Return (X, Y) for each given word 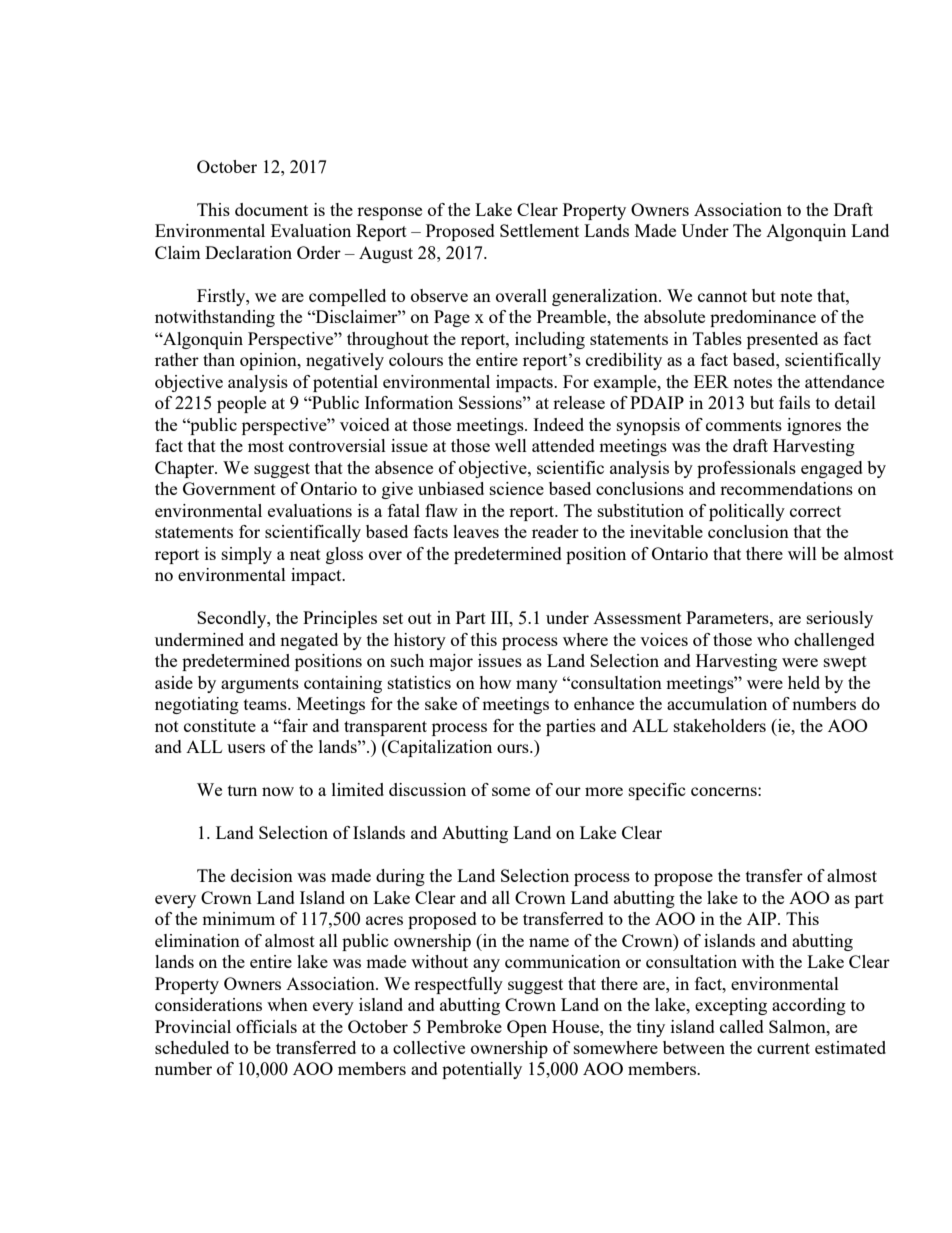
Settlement (539, 230)
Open (527, 1028)
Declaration (248, 252)
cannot (722, 296)
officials (266, 1026)
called (742, 1026)
